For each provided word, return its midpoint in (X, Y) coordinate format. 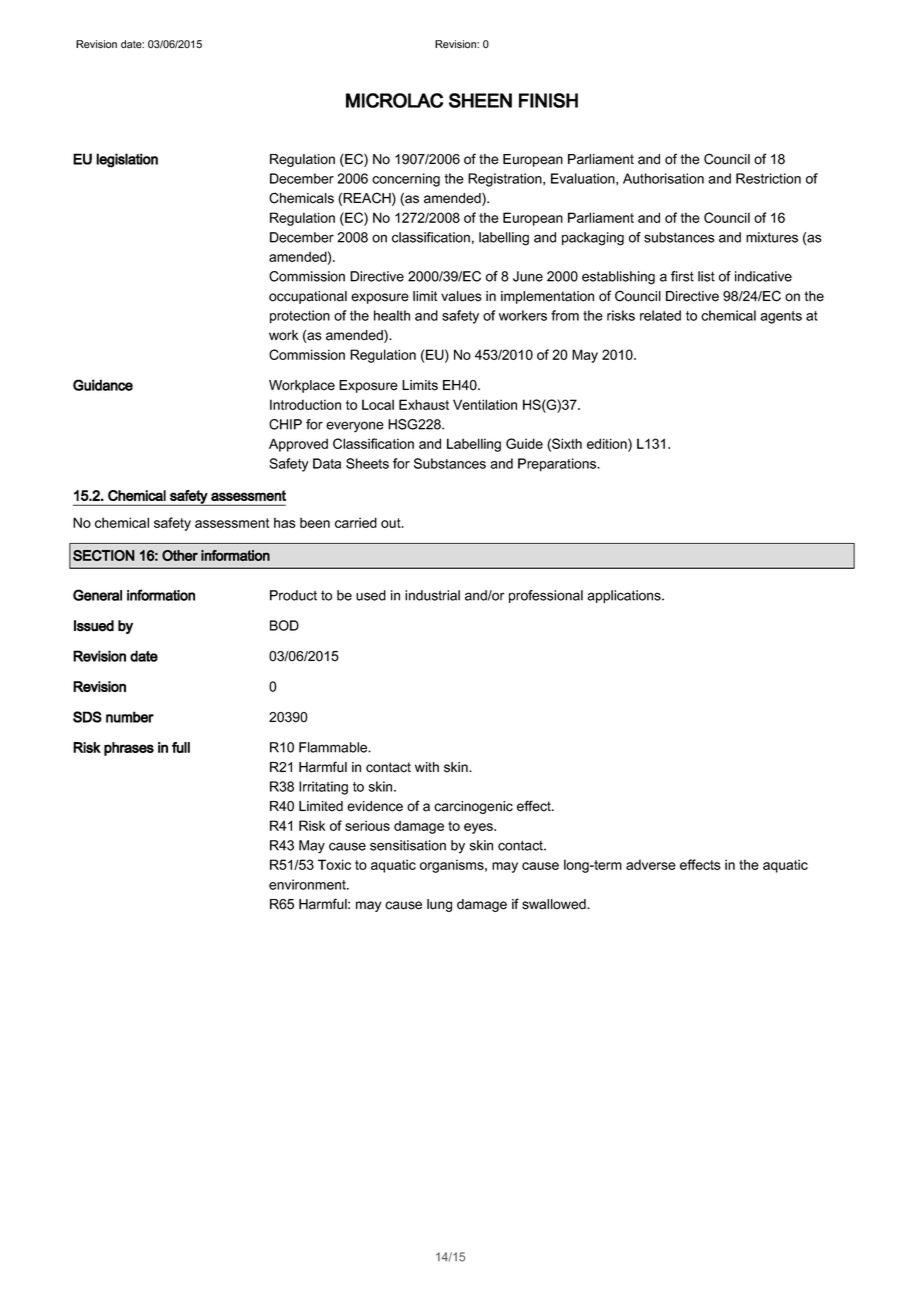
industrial (432, 595)
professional (546, 596)
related (660, 315)
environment (308, 884)
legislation (127, 160)
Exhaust (424, 404)
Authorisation (663, 178)
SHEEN (480, 100)
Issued (94, 626)
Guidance (103, 385)
